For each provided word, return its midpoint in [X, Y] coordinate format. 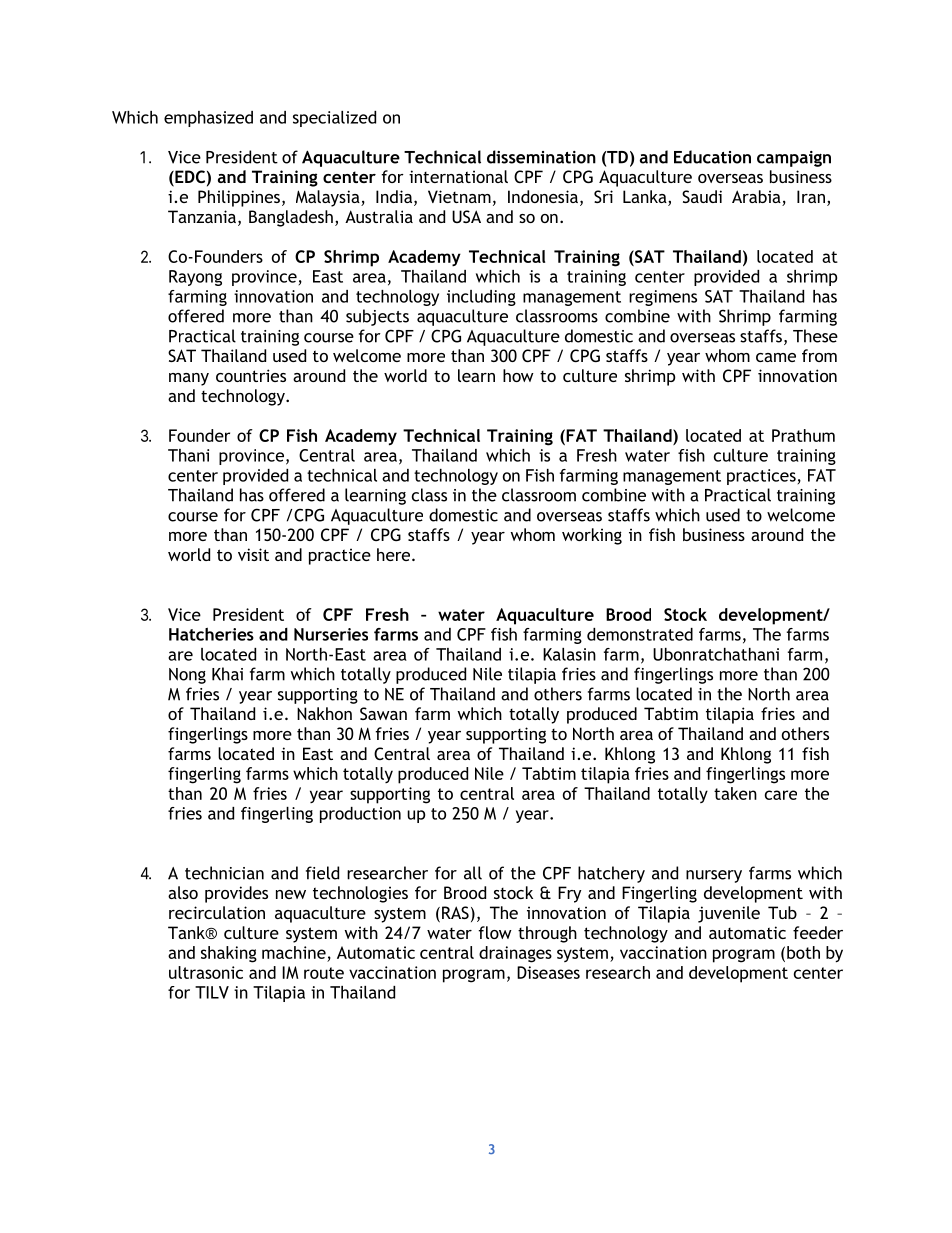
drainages [515, 954]
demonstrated [640, 634]
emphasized [208, 119]
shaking [229, 954]
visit [253, 554]
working [592, 536]
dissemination [541, 157]
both [803, 952]
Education [712, 157]
